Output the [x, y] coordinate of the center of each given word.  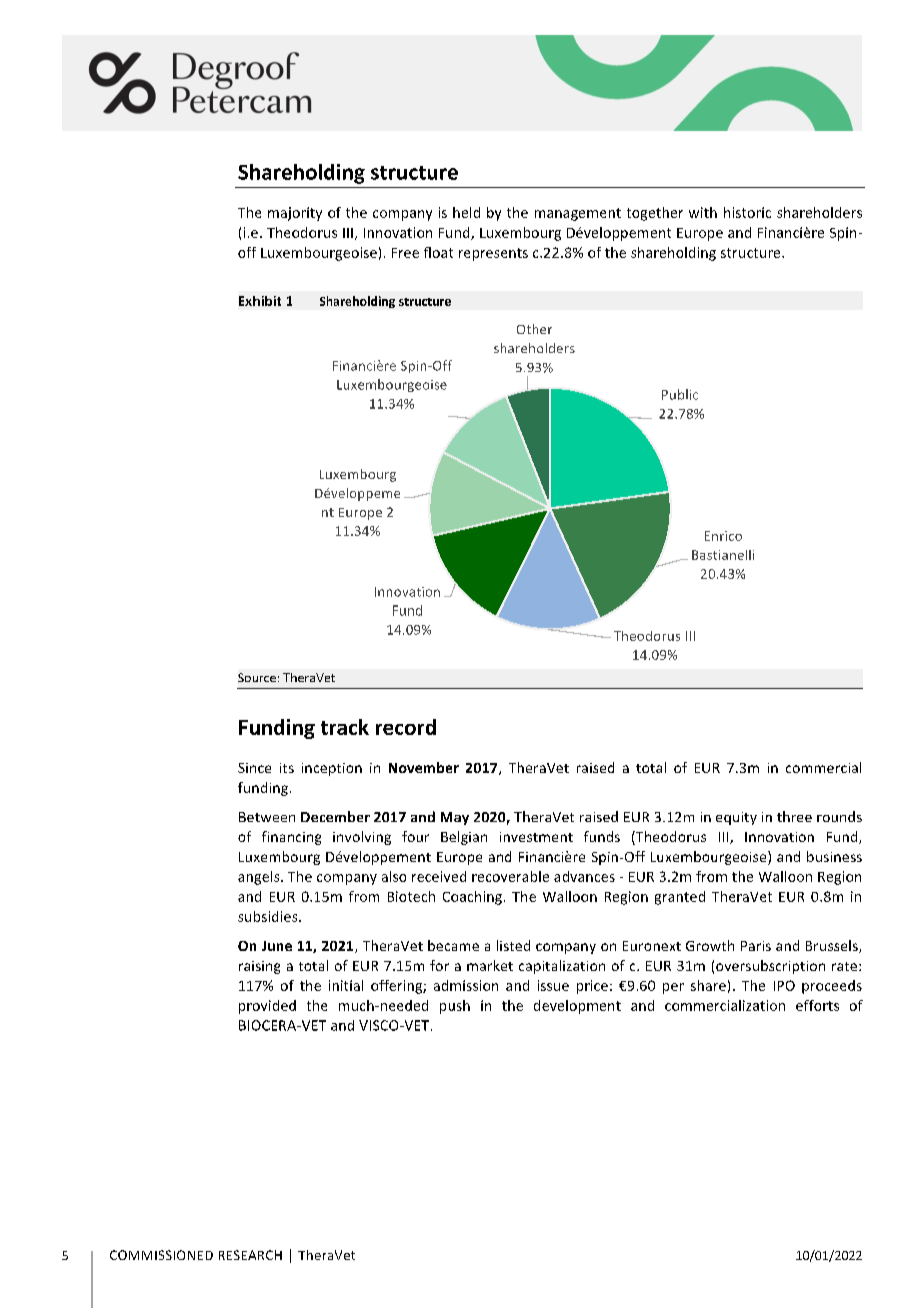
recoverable [510, 876]
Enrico [723, 536]
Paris [756, 946]
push [455, 1007]
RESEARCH [250, 1255]
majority [295, 214]
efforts [817, 1005]
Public [680, 394]
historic [747, 212]
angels [260, 878]
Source [257, 677]
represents [493, 254]
